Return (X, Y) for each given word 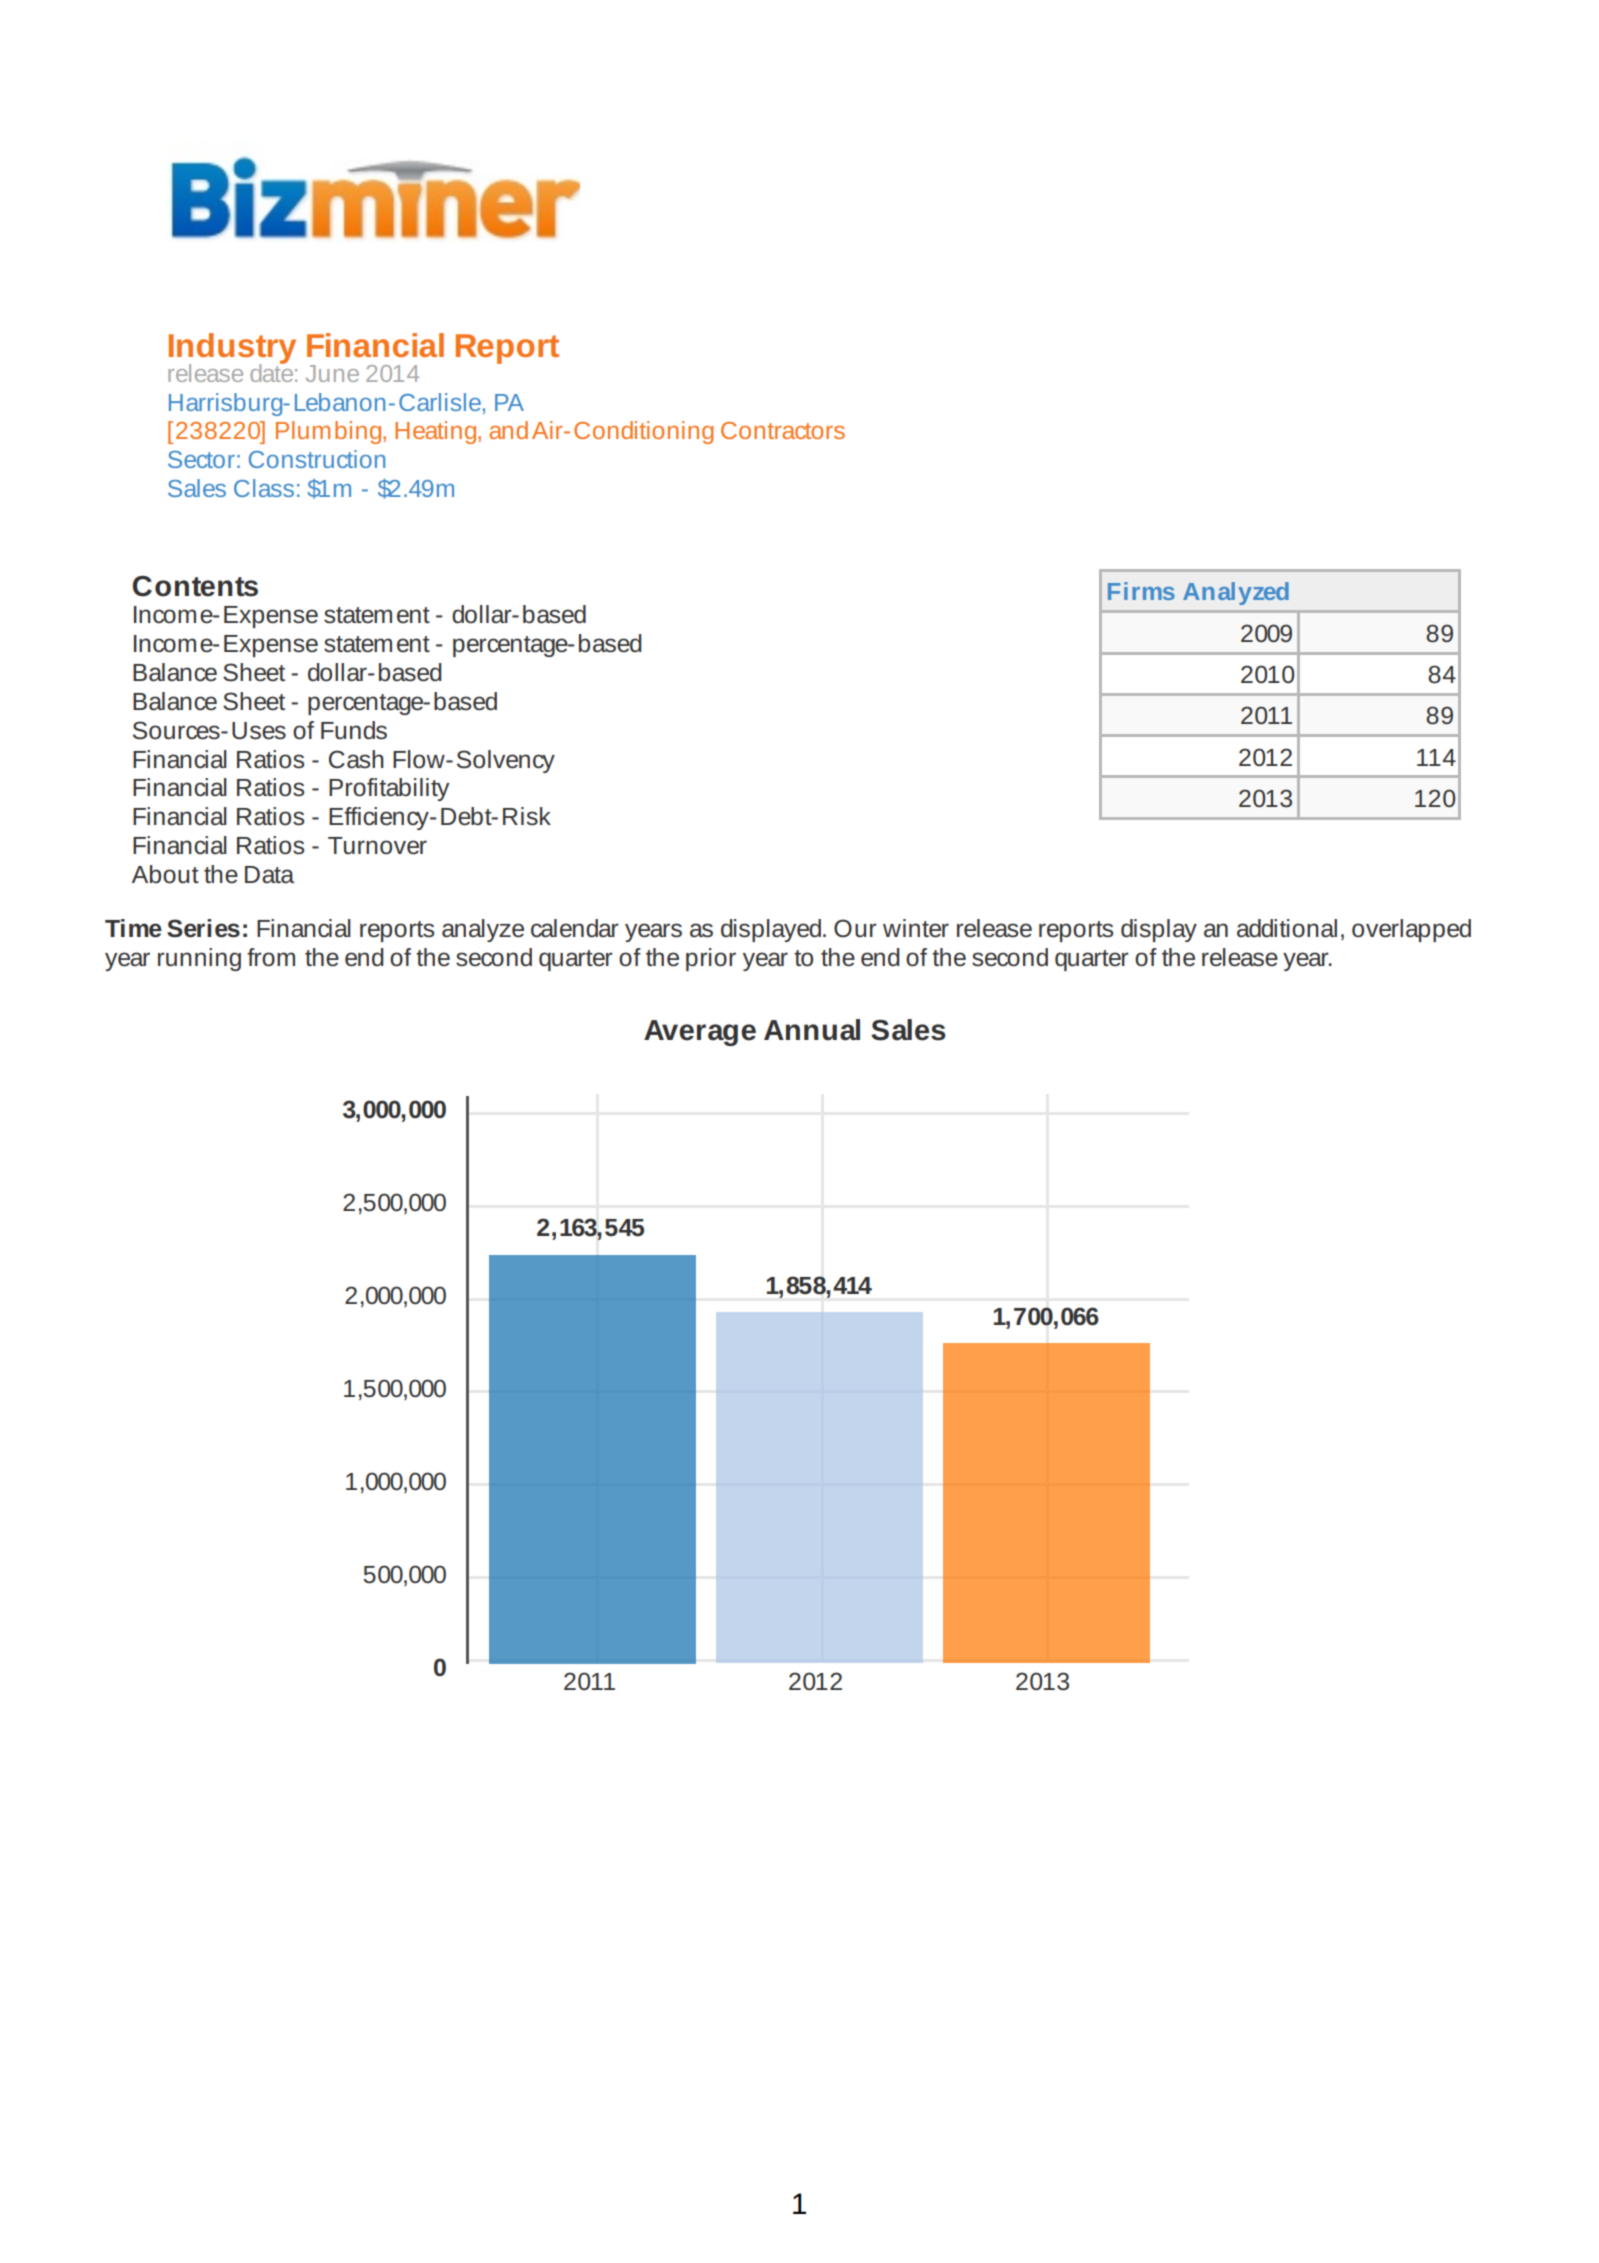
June (332, 373)
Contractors (783, 430)
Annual (812, 1030)
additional (1287, 928)
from (271, 957)
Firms (1141, 591)
